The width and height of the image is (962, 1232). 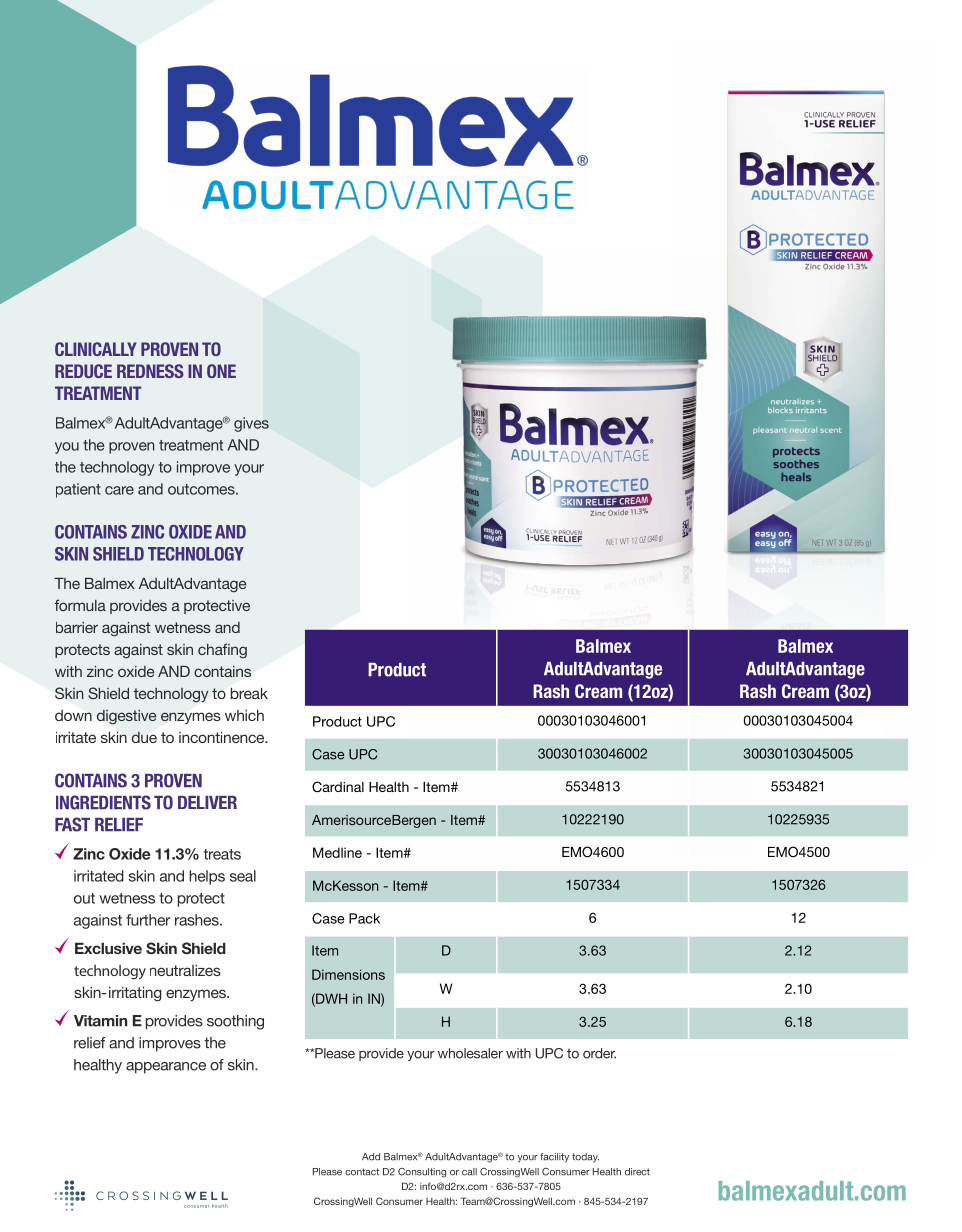 What do you see at coordinates (554, 1158) in the image?
I see `facility` at bounding box center [554, 1158].
